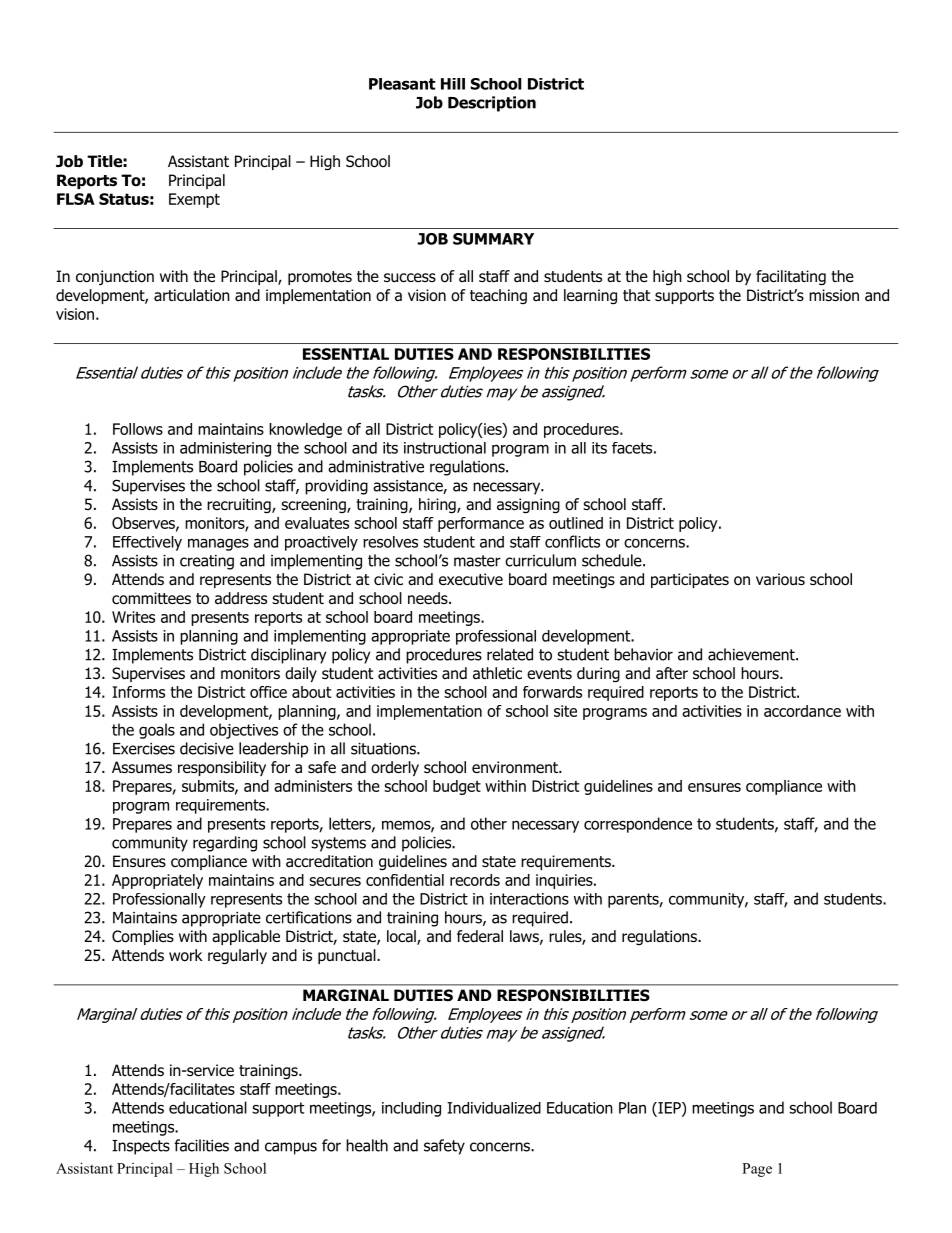 Image resolution: width=952 pixels, height=1233 pixels. I want to click on Individualized, so click(494, 1108).
